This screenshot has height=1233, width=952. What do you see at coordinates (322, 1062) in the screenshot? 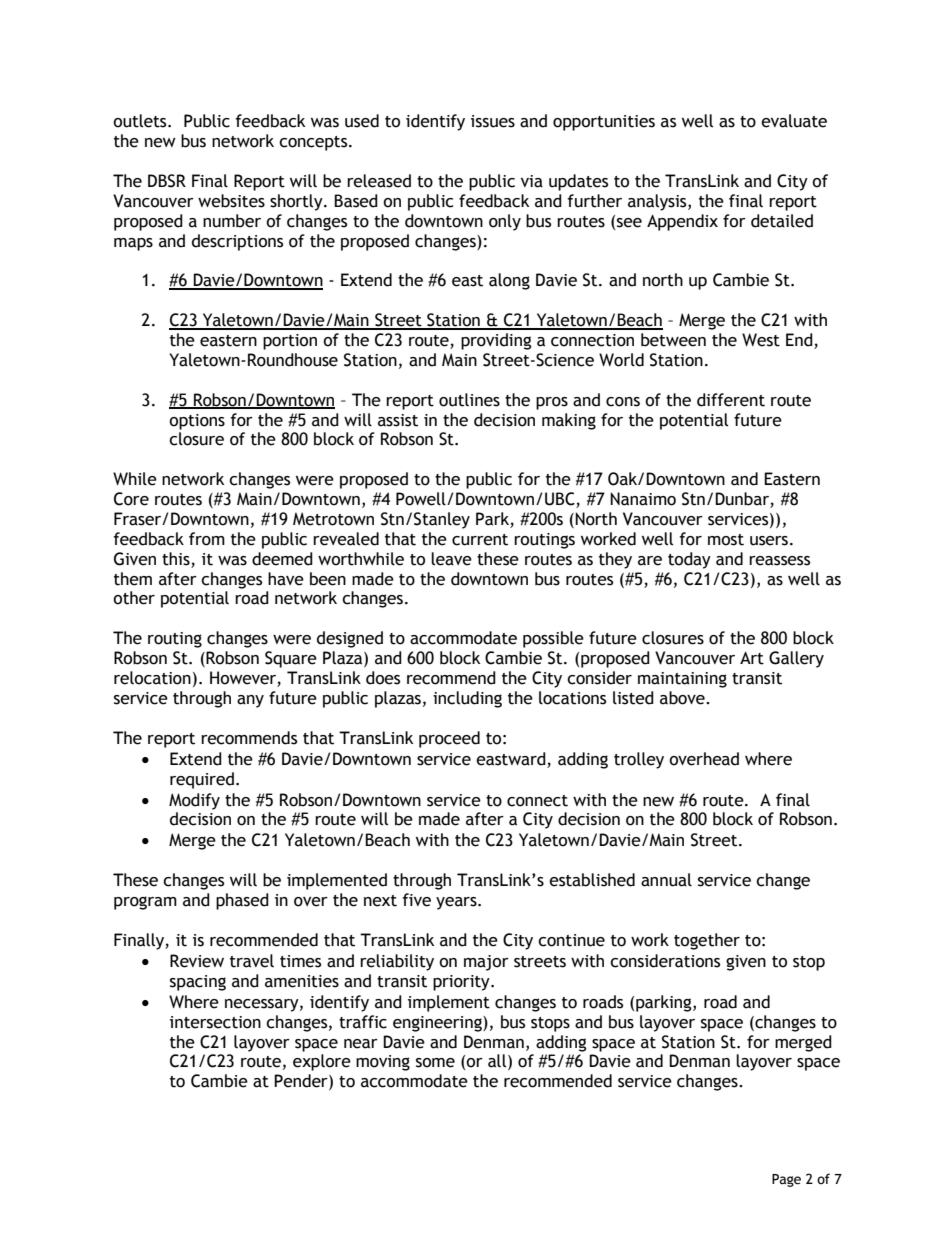
I see `explore` at bounding box center [322, 1062].
